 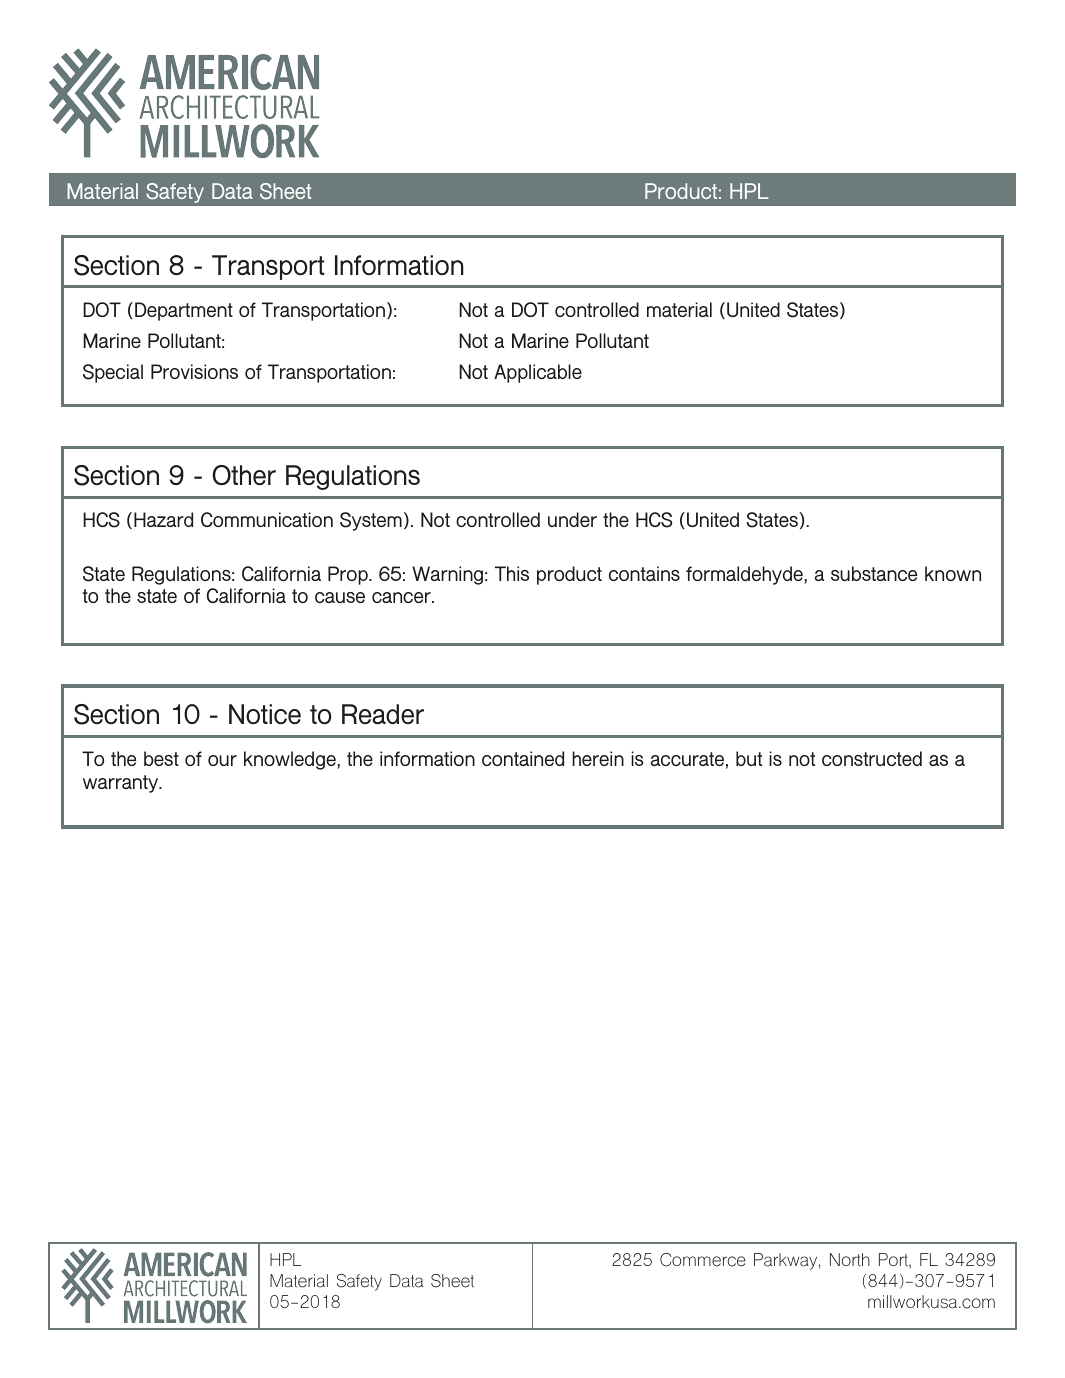 I want to click on North, so click(x=850, y=1259).
